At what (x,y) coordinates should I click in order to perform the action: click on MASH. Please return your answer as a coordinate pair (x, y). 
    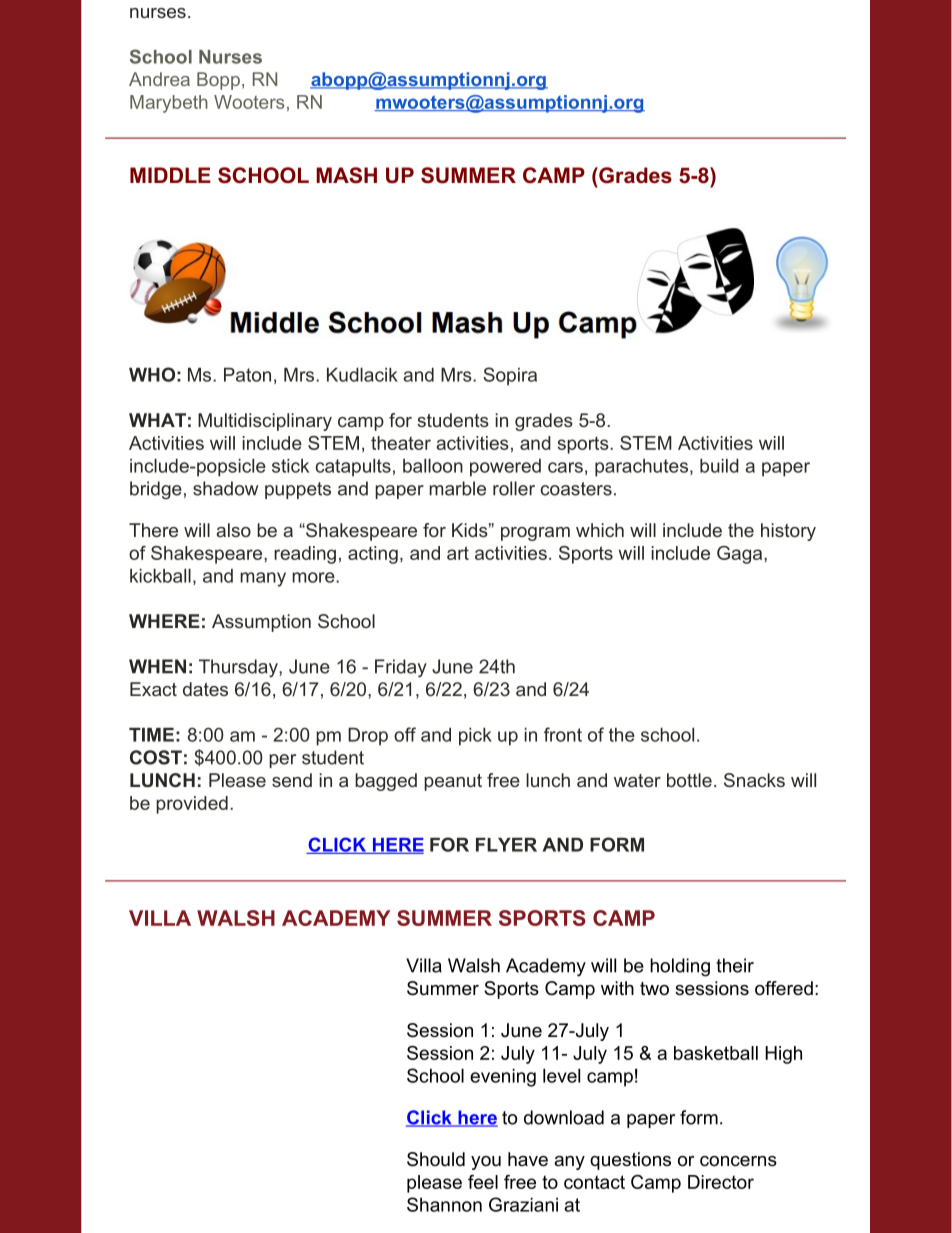
    Looking at the image, I should click on (346, 175).
